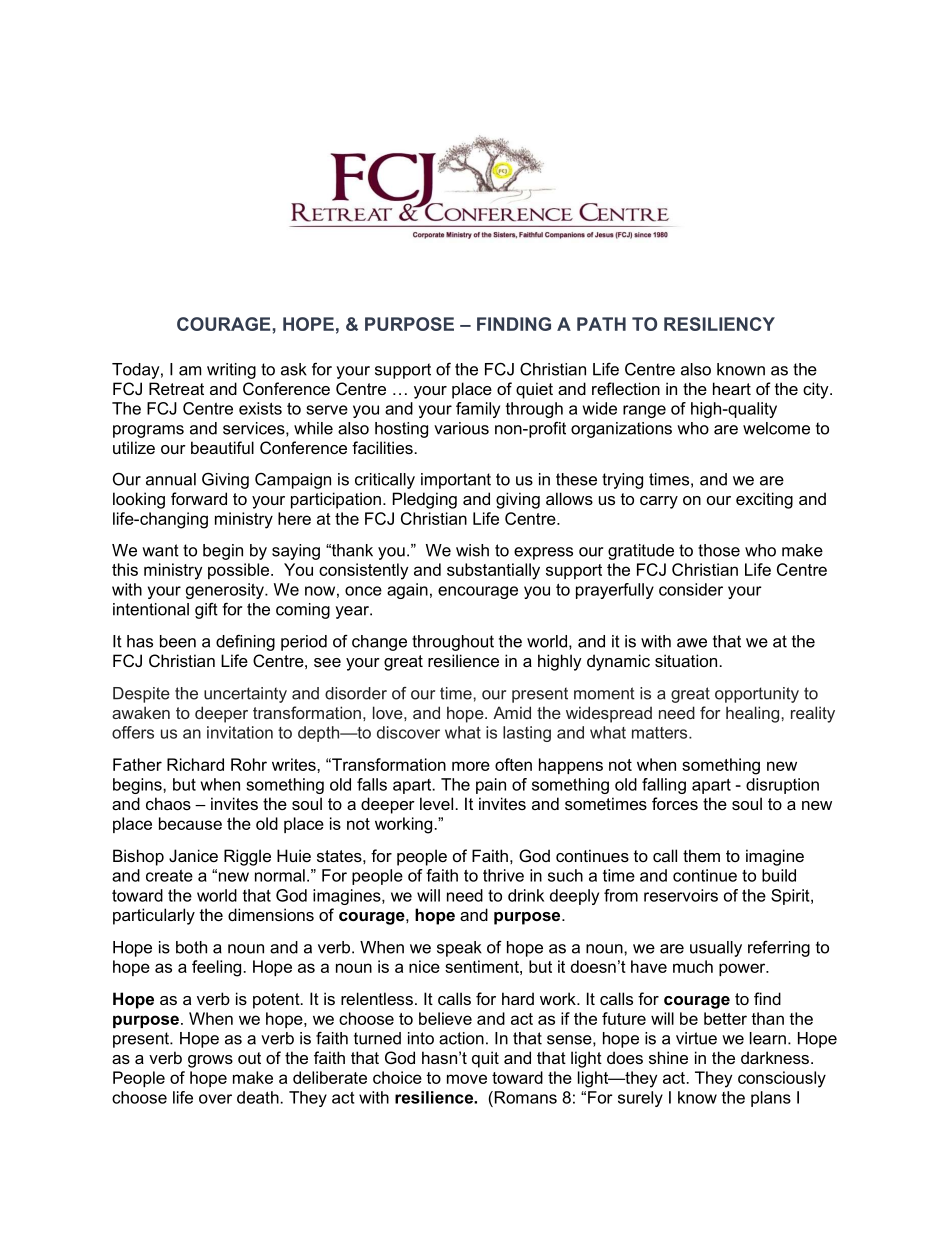 The height and width of the document is (1233, 952). Describe the element at coordinates (231, 371) in the document. I see `writing` at that location.
